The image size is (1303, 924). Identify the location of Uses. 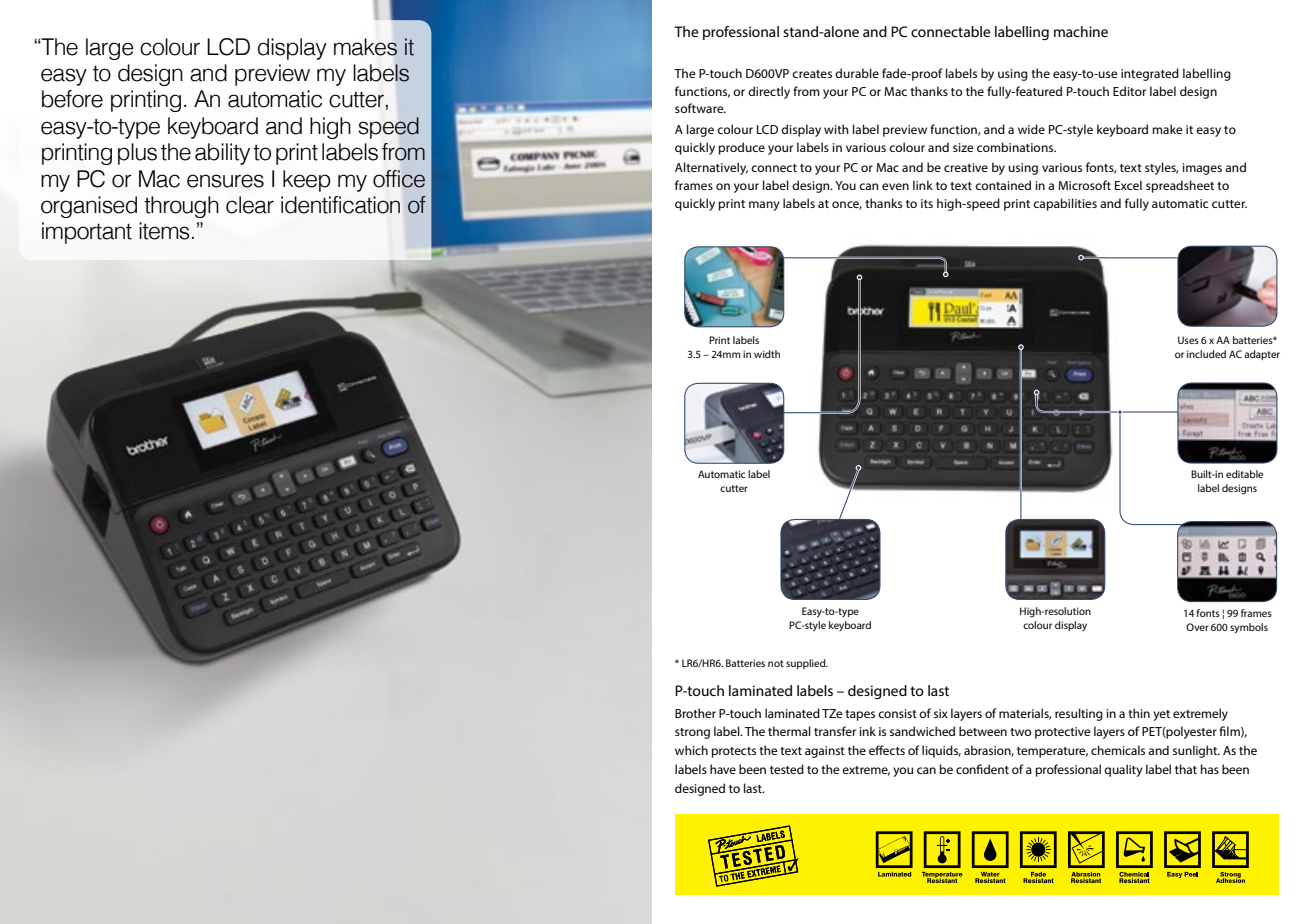
(1188, 340).
